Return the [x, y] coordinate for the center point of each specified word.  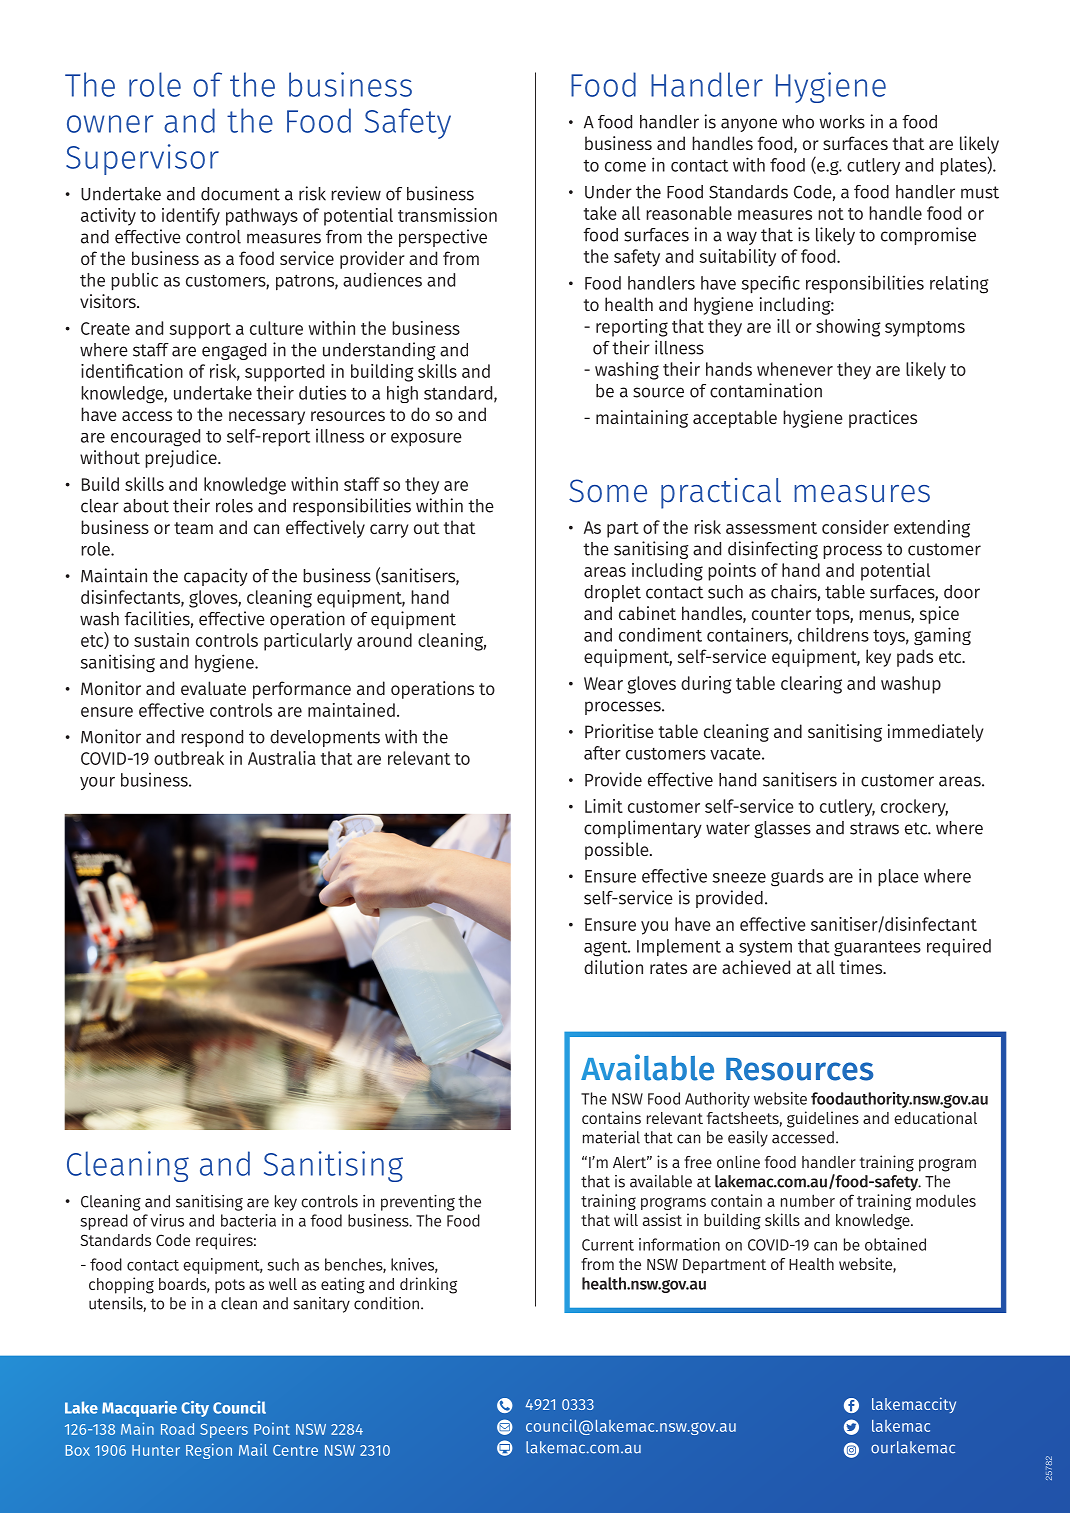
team [193, 528]
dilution [613, 967]
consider [855, 527]
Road [177, 1429]
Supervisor [142, 159]
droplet [612, 593]
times [862, 967]
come [625, 167]
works [842, 122]
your [97, 783]
